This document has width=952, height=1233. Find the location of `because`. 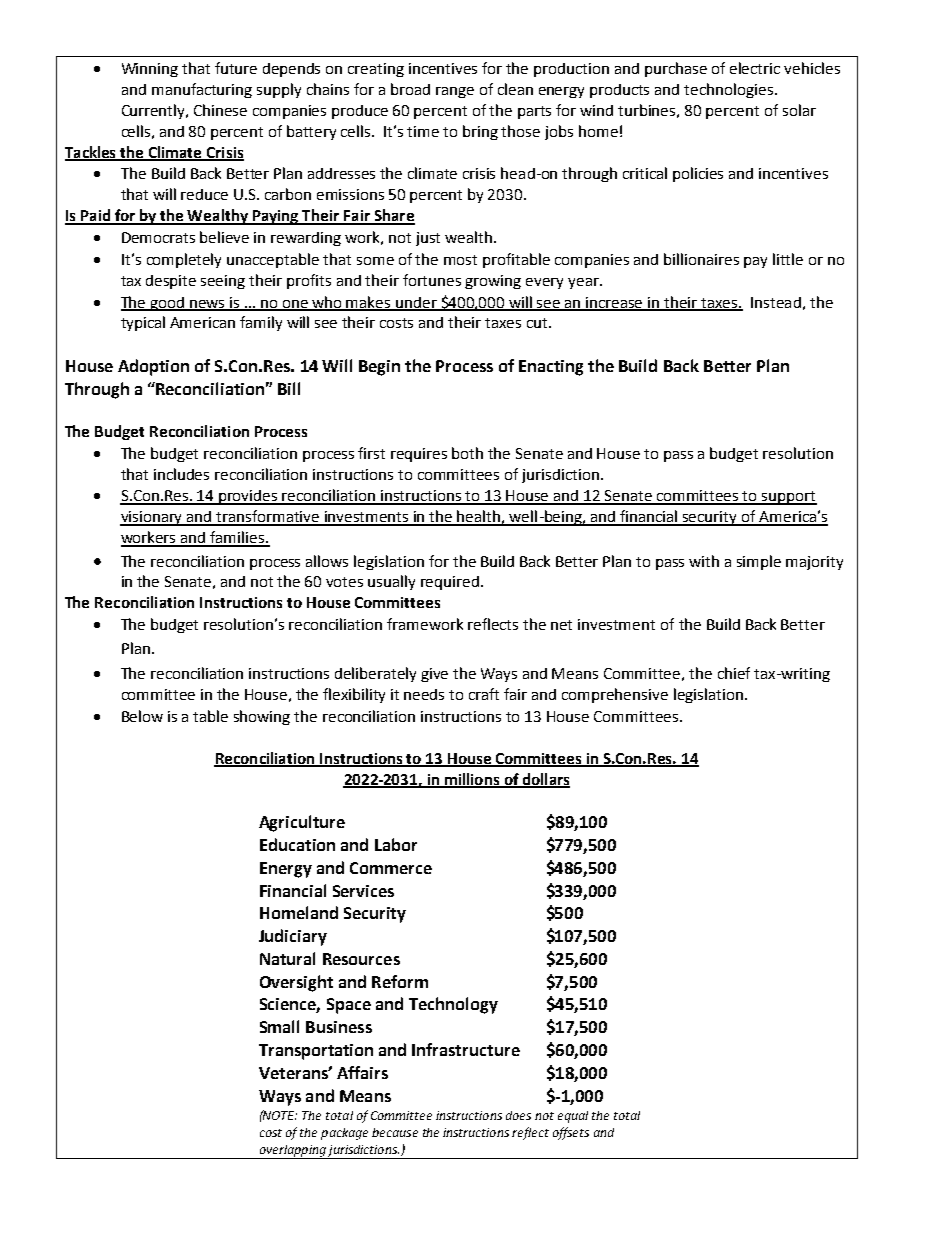

because is located at coordinates (395, 1132).
